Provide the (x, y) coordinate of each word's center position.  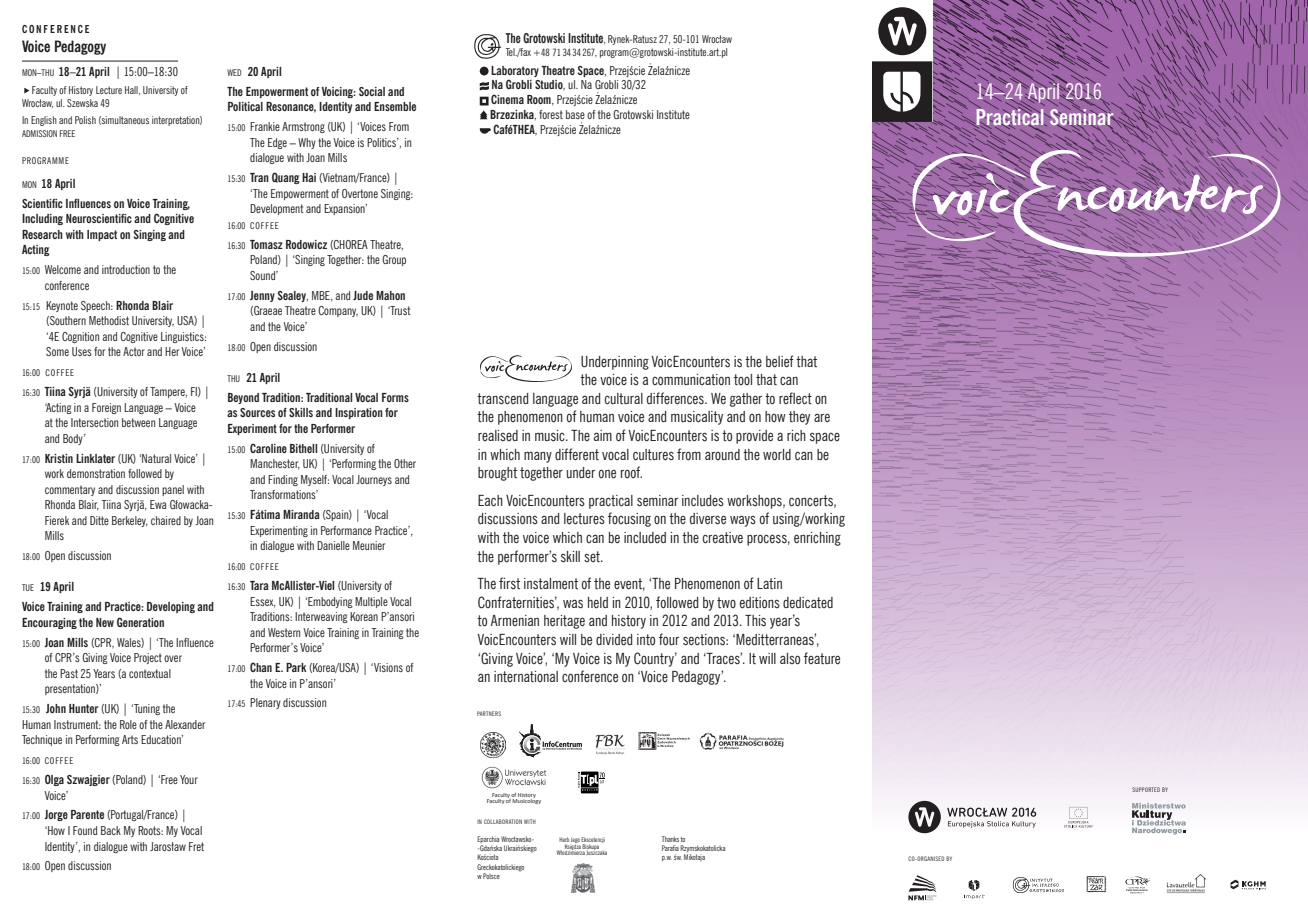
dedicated (808, 603)
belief (780, 361)
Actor (134, 351)
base (575, 114)
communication (691, 380)
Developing (171, 607)
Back (111, 830)
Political (245, 106)
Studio (550, 85)
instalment (551, 584)
